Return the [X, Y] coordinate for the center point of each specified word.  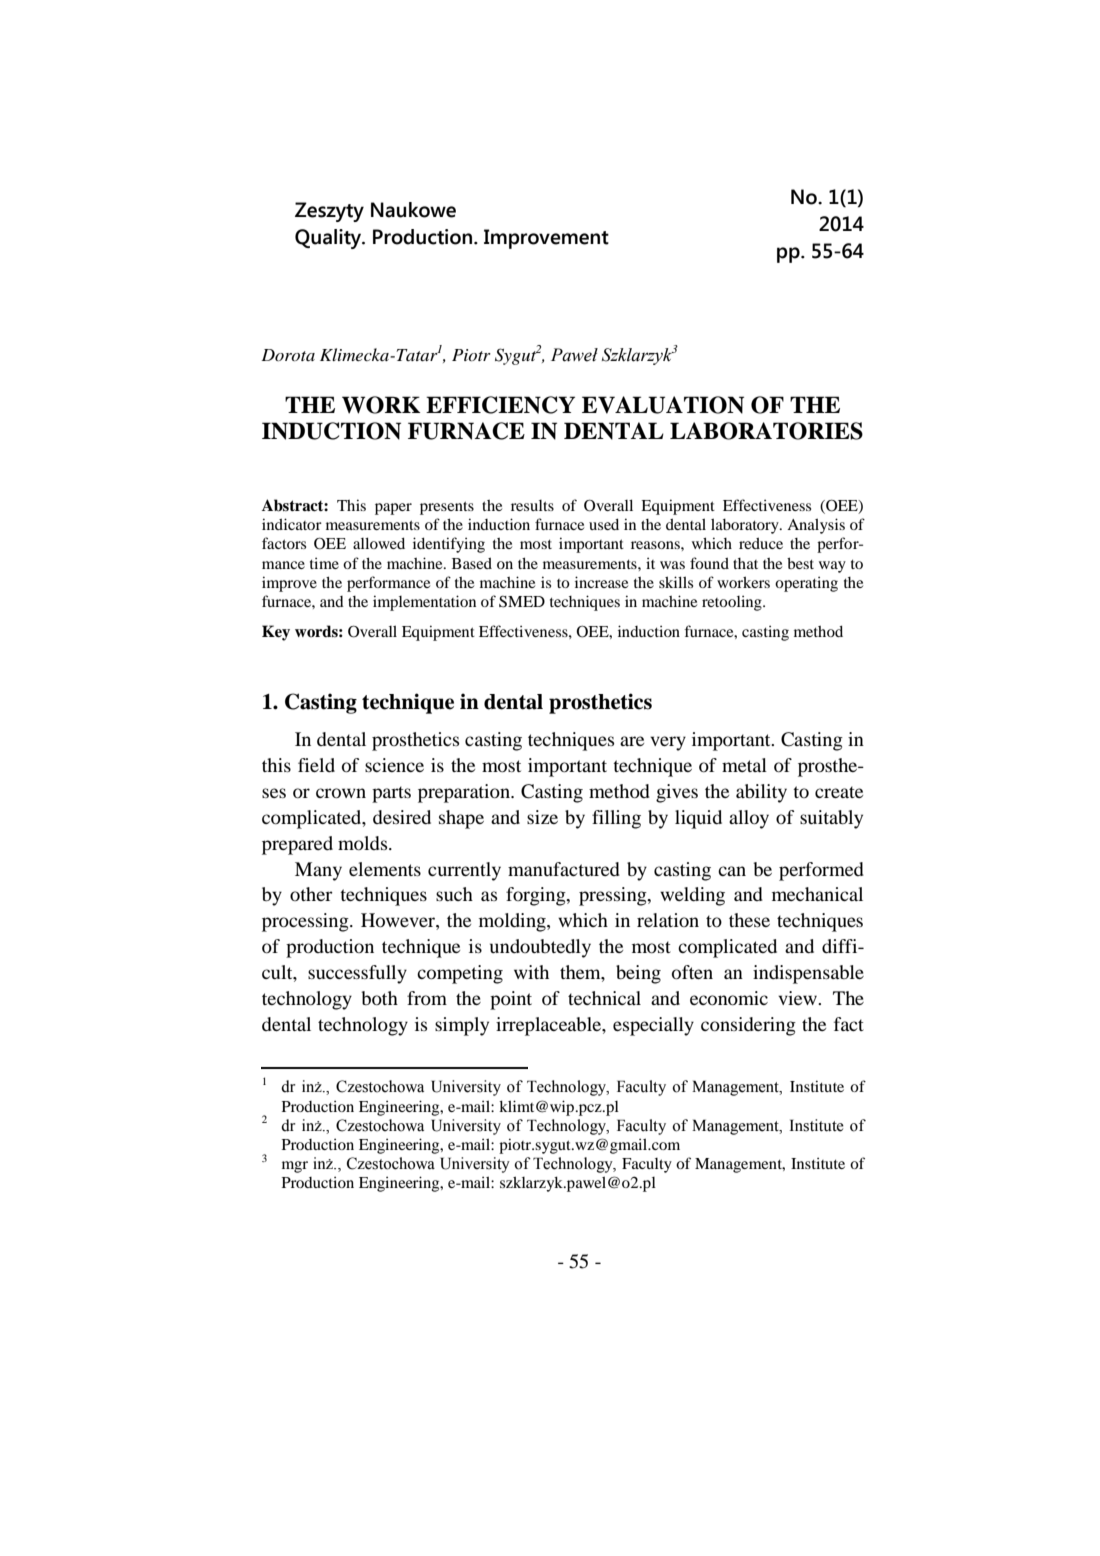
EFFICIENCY [500, 405]
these [749, 920]
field [316, 765]
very [668, 743]
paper [393, 509]
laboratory [746, 526]
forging [537, 896]
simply [462, 1026]
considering [748, 1026]
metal [744, 765]
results [532, 505]
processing [306, 922]
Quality [329, 239]
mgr [295, 1167]
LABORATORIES [766, 431]
